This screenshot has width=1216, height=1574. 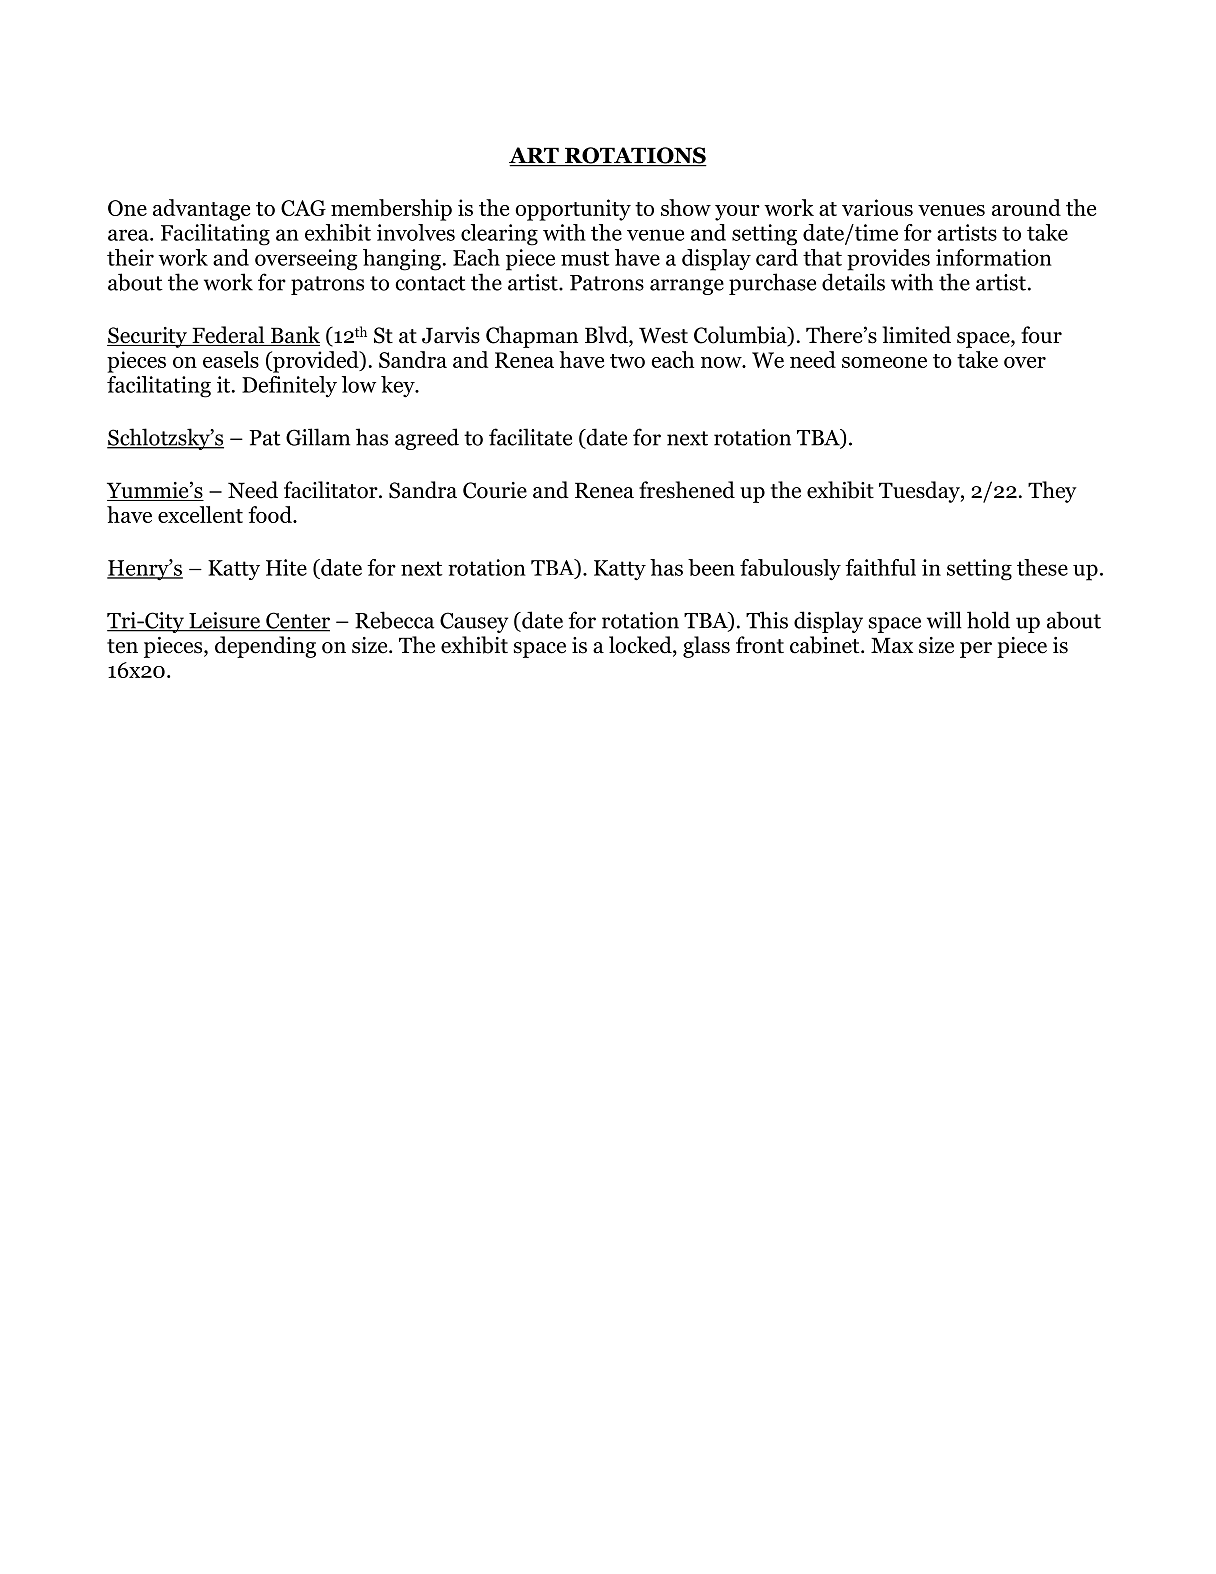 I want to click on advantage, so click(x=201, y=210).
